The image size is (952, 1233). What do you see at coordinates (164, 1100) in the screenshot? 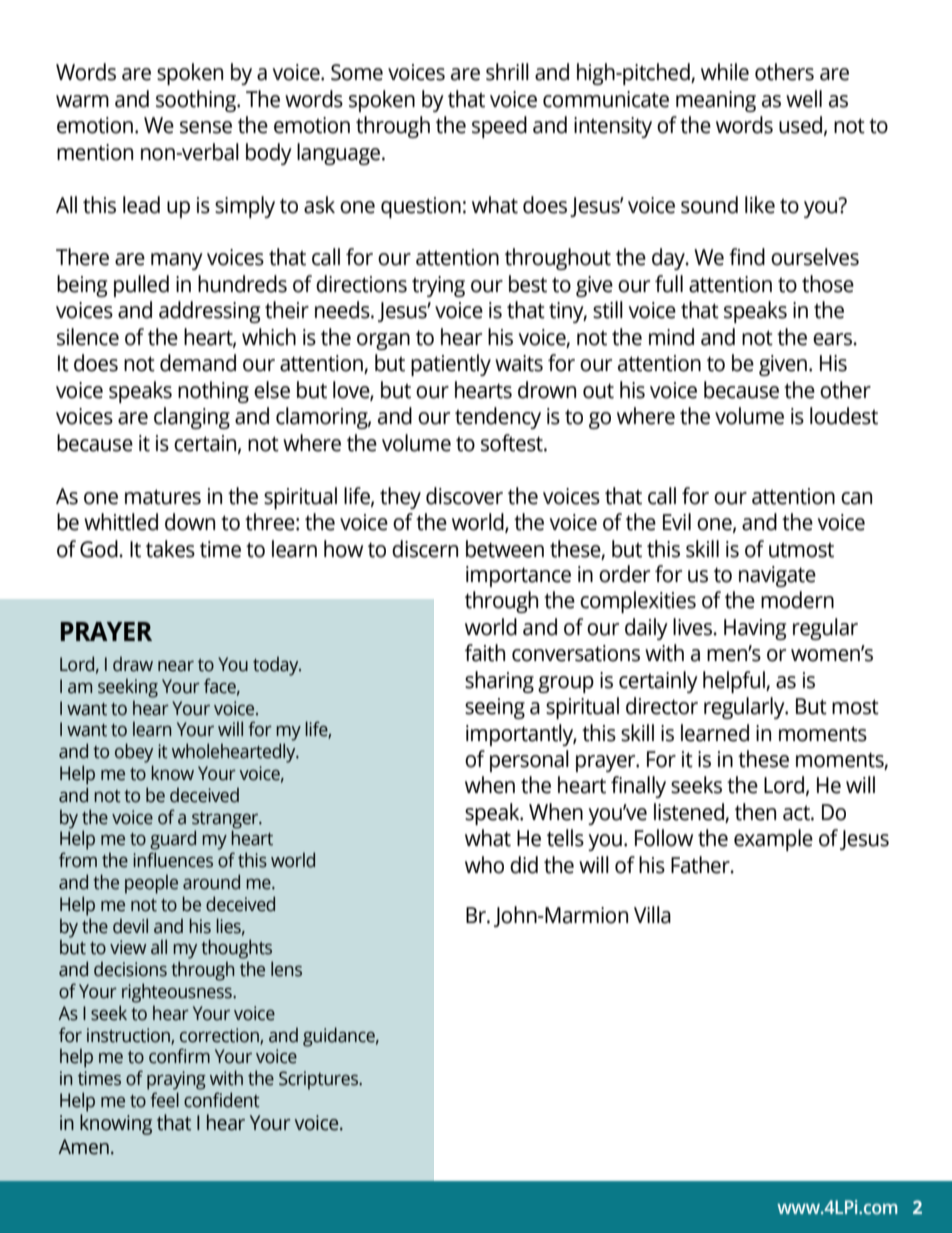
I see `feel` at bounding box center [164, 1100].
